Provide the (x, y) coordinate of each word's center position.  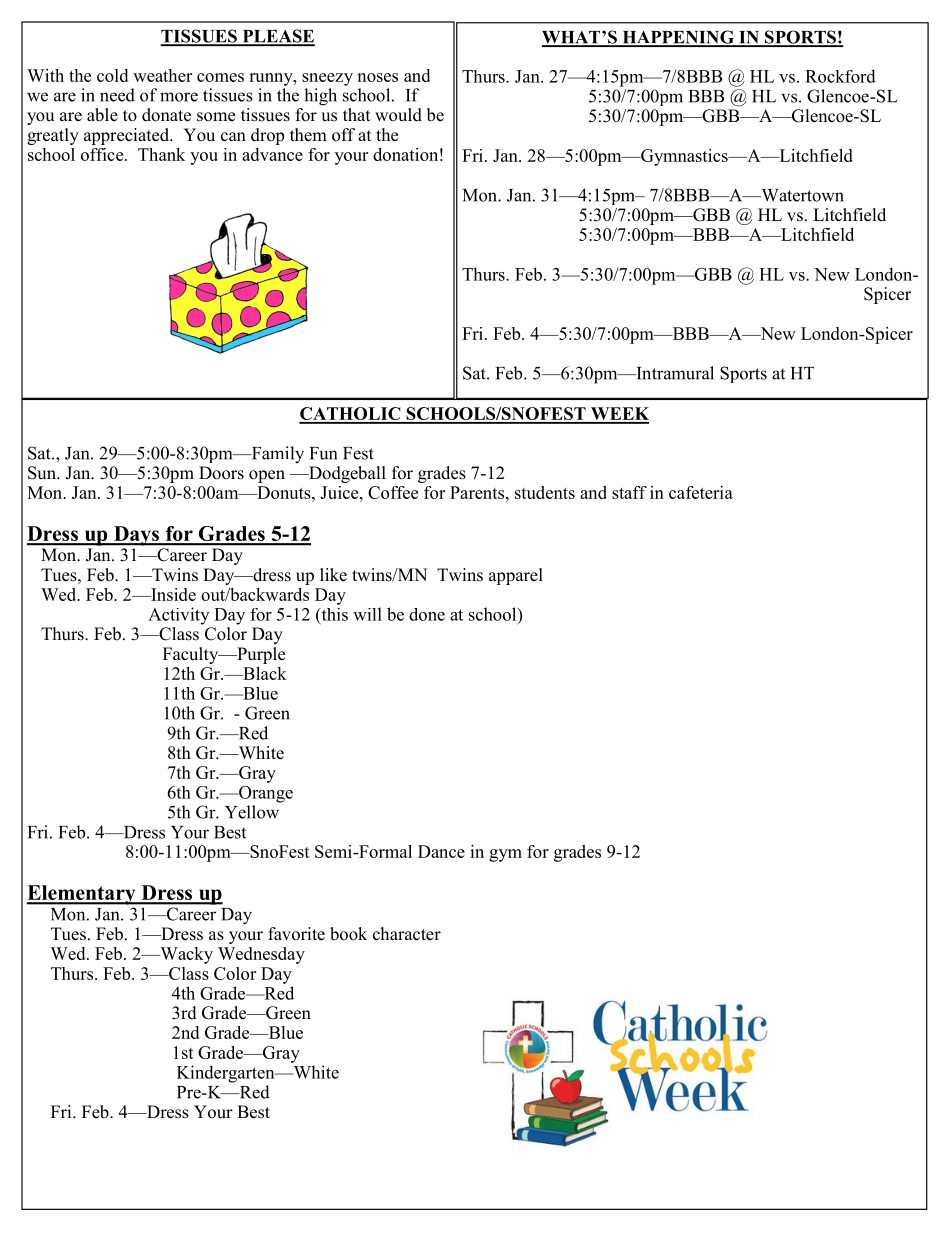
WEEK (619, 415)
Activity (178, 616)
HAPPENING (678, 38)
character (407, 934)
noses (377, 77)
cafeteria (701, 492)
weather (162, 75)
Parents (477, 492)
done (427, 614)
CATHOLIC (351, 415)
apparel (516, 576)
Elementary (82, 895)
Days (136, 536)
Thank (161, 154)
